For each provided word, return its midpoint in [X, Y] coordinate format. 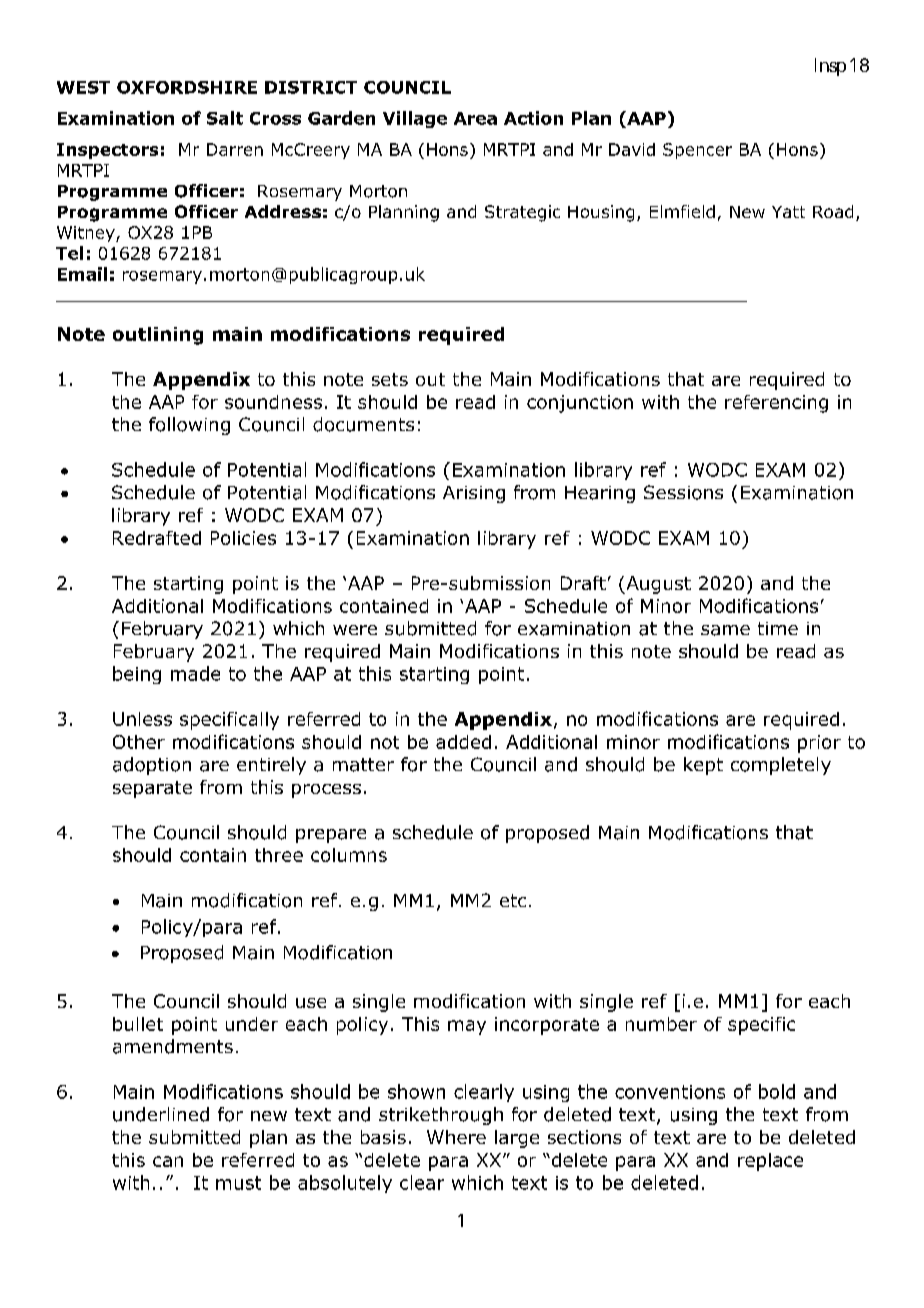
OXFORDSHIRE [187, 87]
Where [456, 1137]
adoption [152, 766]
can [168, 1161]
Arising [474, 494]
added [463, 742]
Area [475, 118]
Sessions [683, 492]
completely [781, 766]
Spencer [697, 151]
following [189, 426]
